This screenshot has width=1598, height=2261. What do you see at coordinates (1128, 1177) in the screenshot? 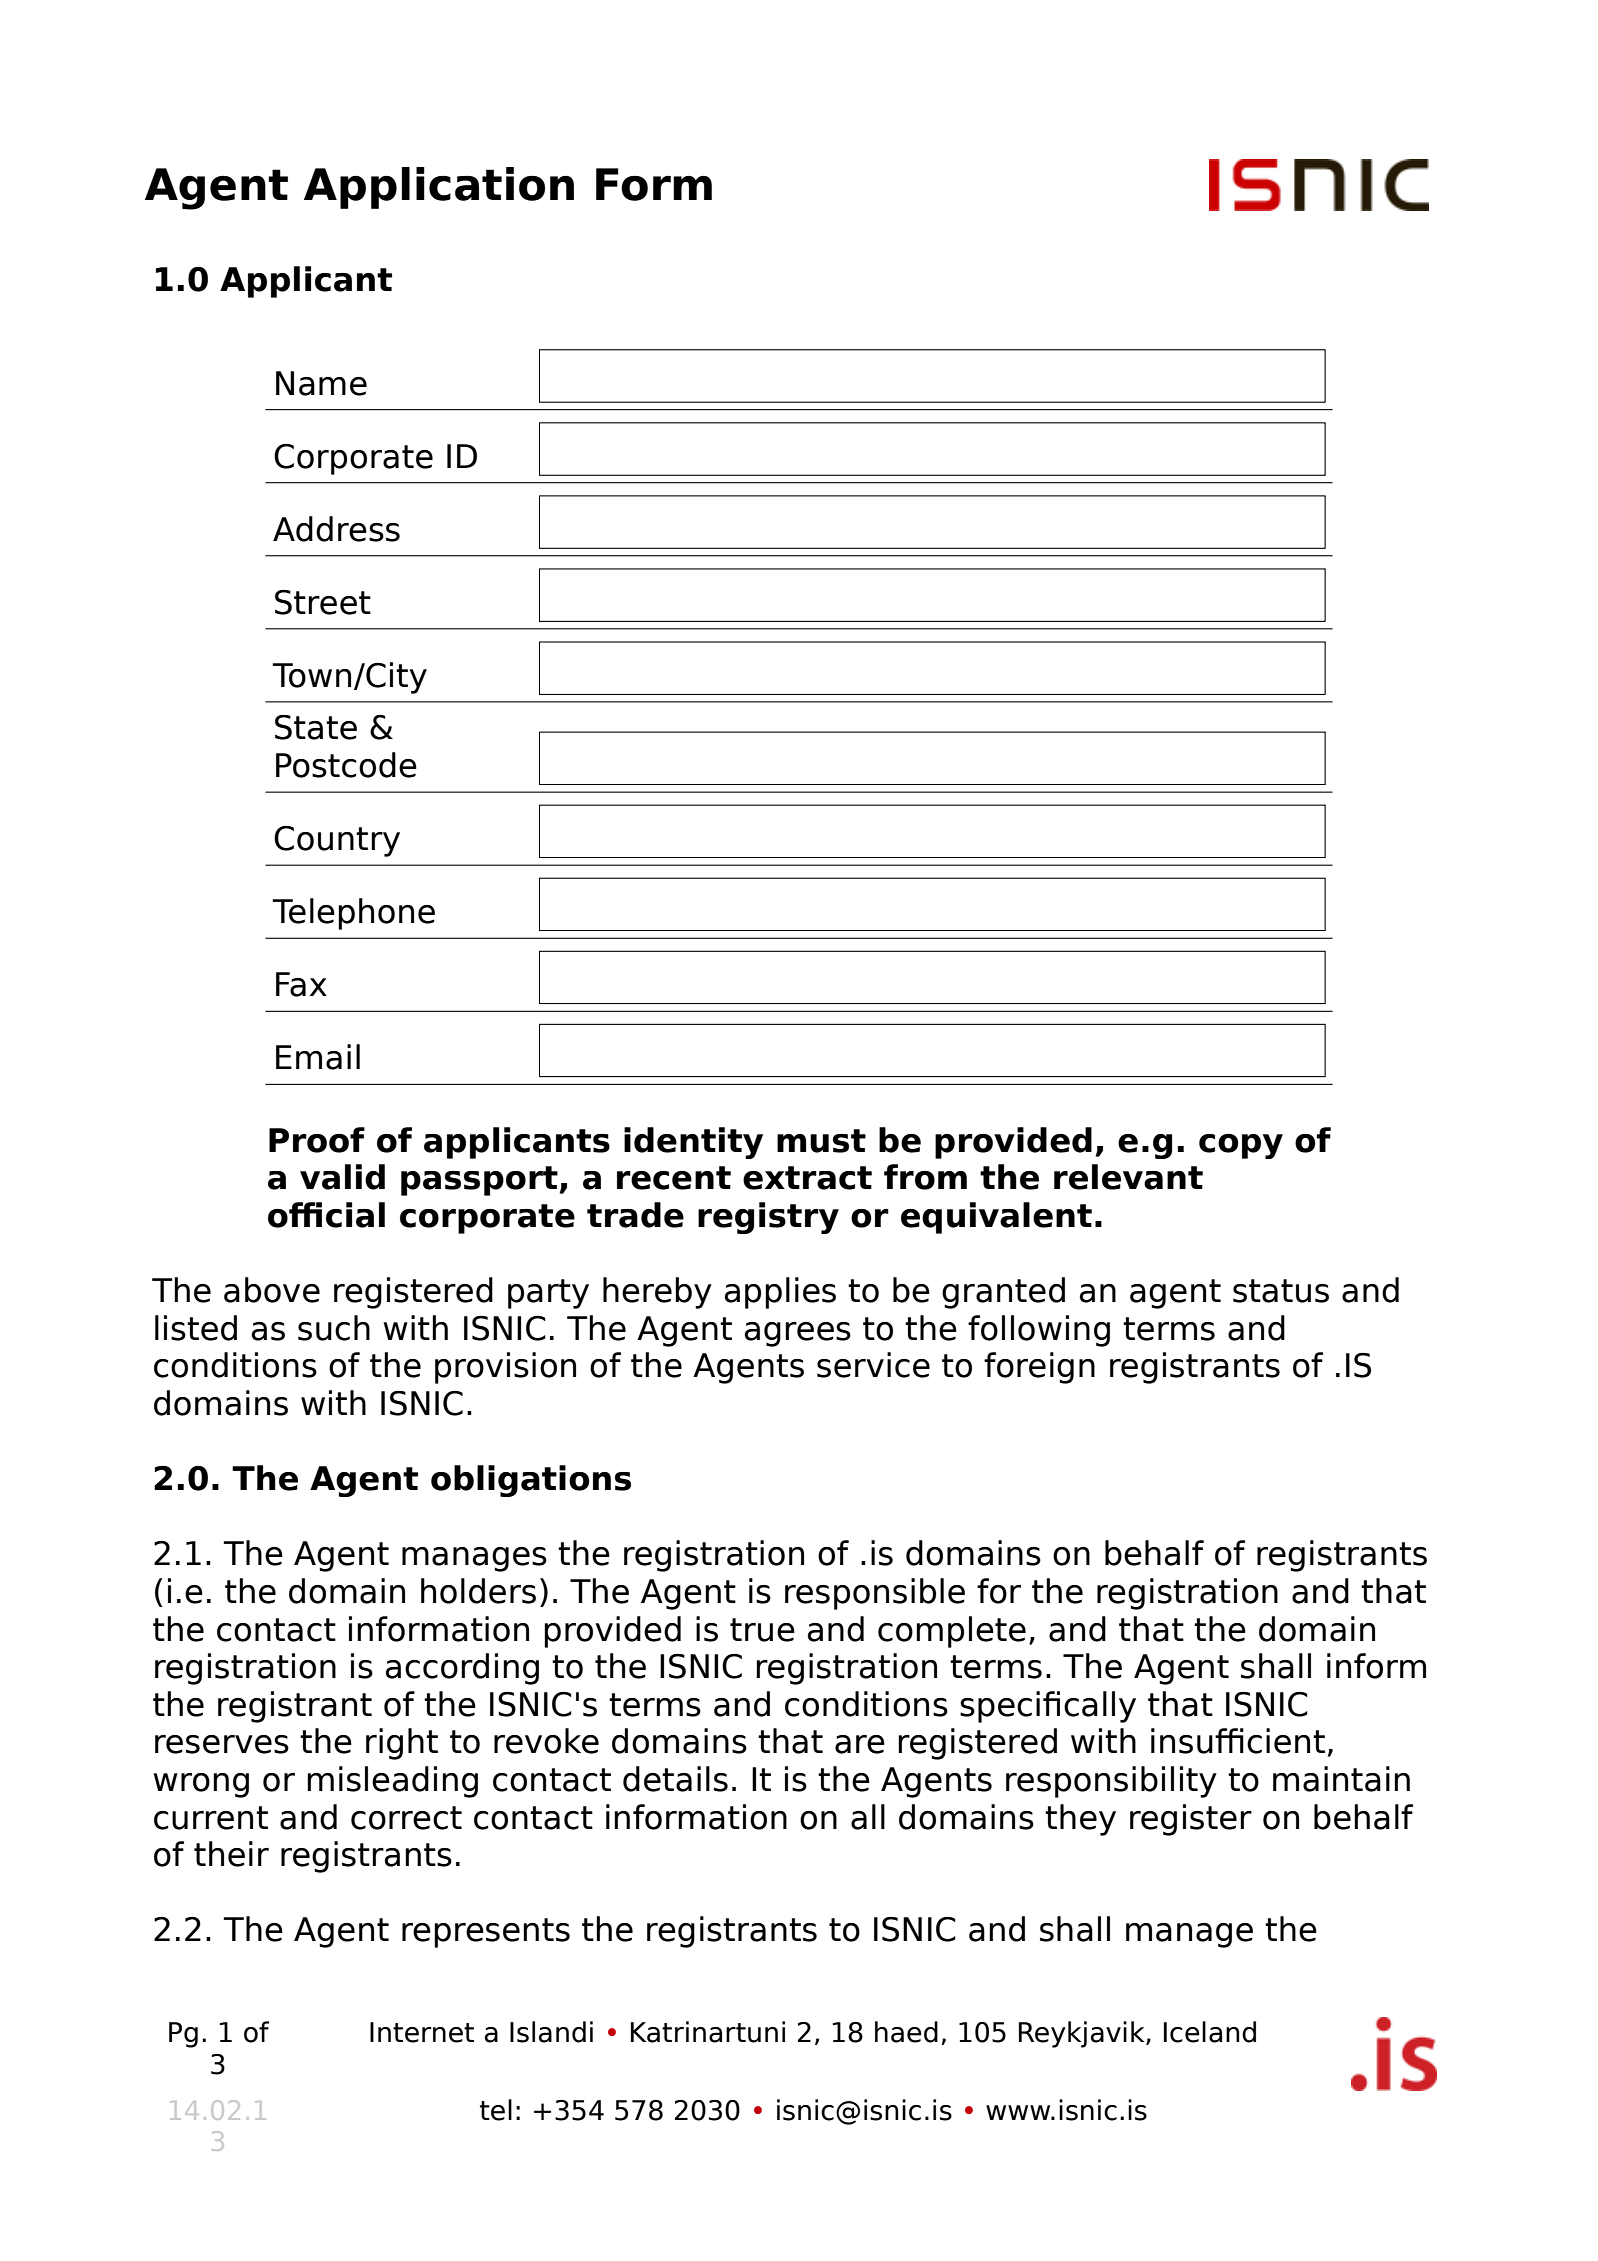
I see `relevant` at bounding box center [1128, 1177].
